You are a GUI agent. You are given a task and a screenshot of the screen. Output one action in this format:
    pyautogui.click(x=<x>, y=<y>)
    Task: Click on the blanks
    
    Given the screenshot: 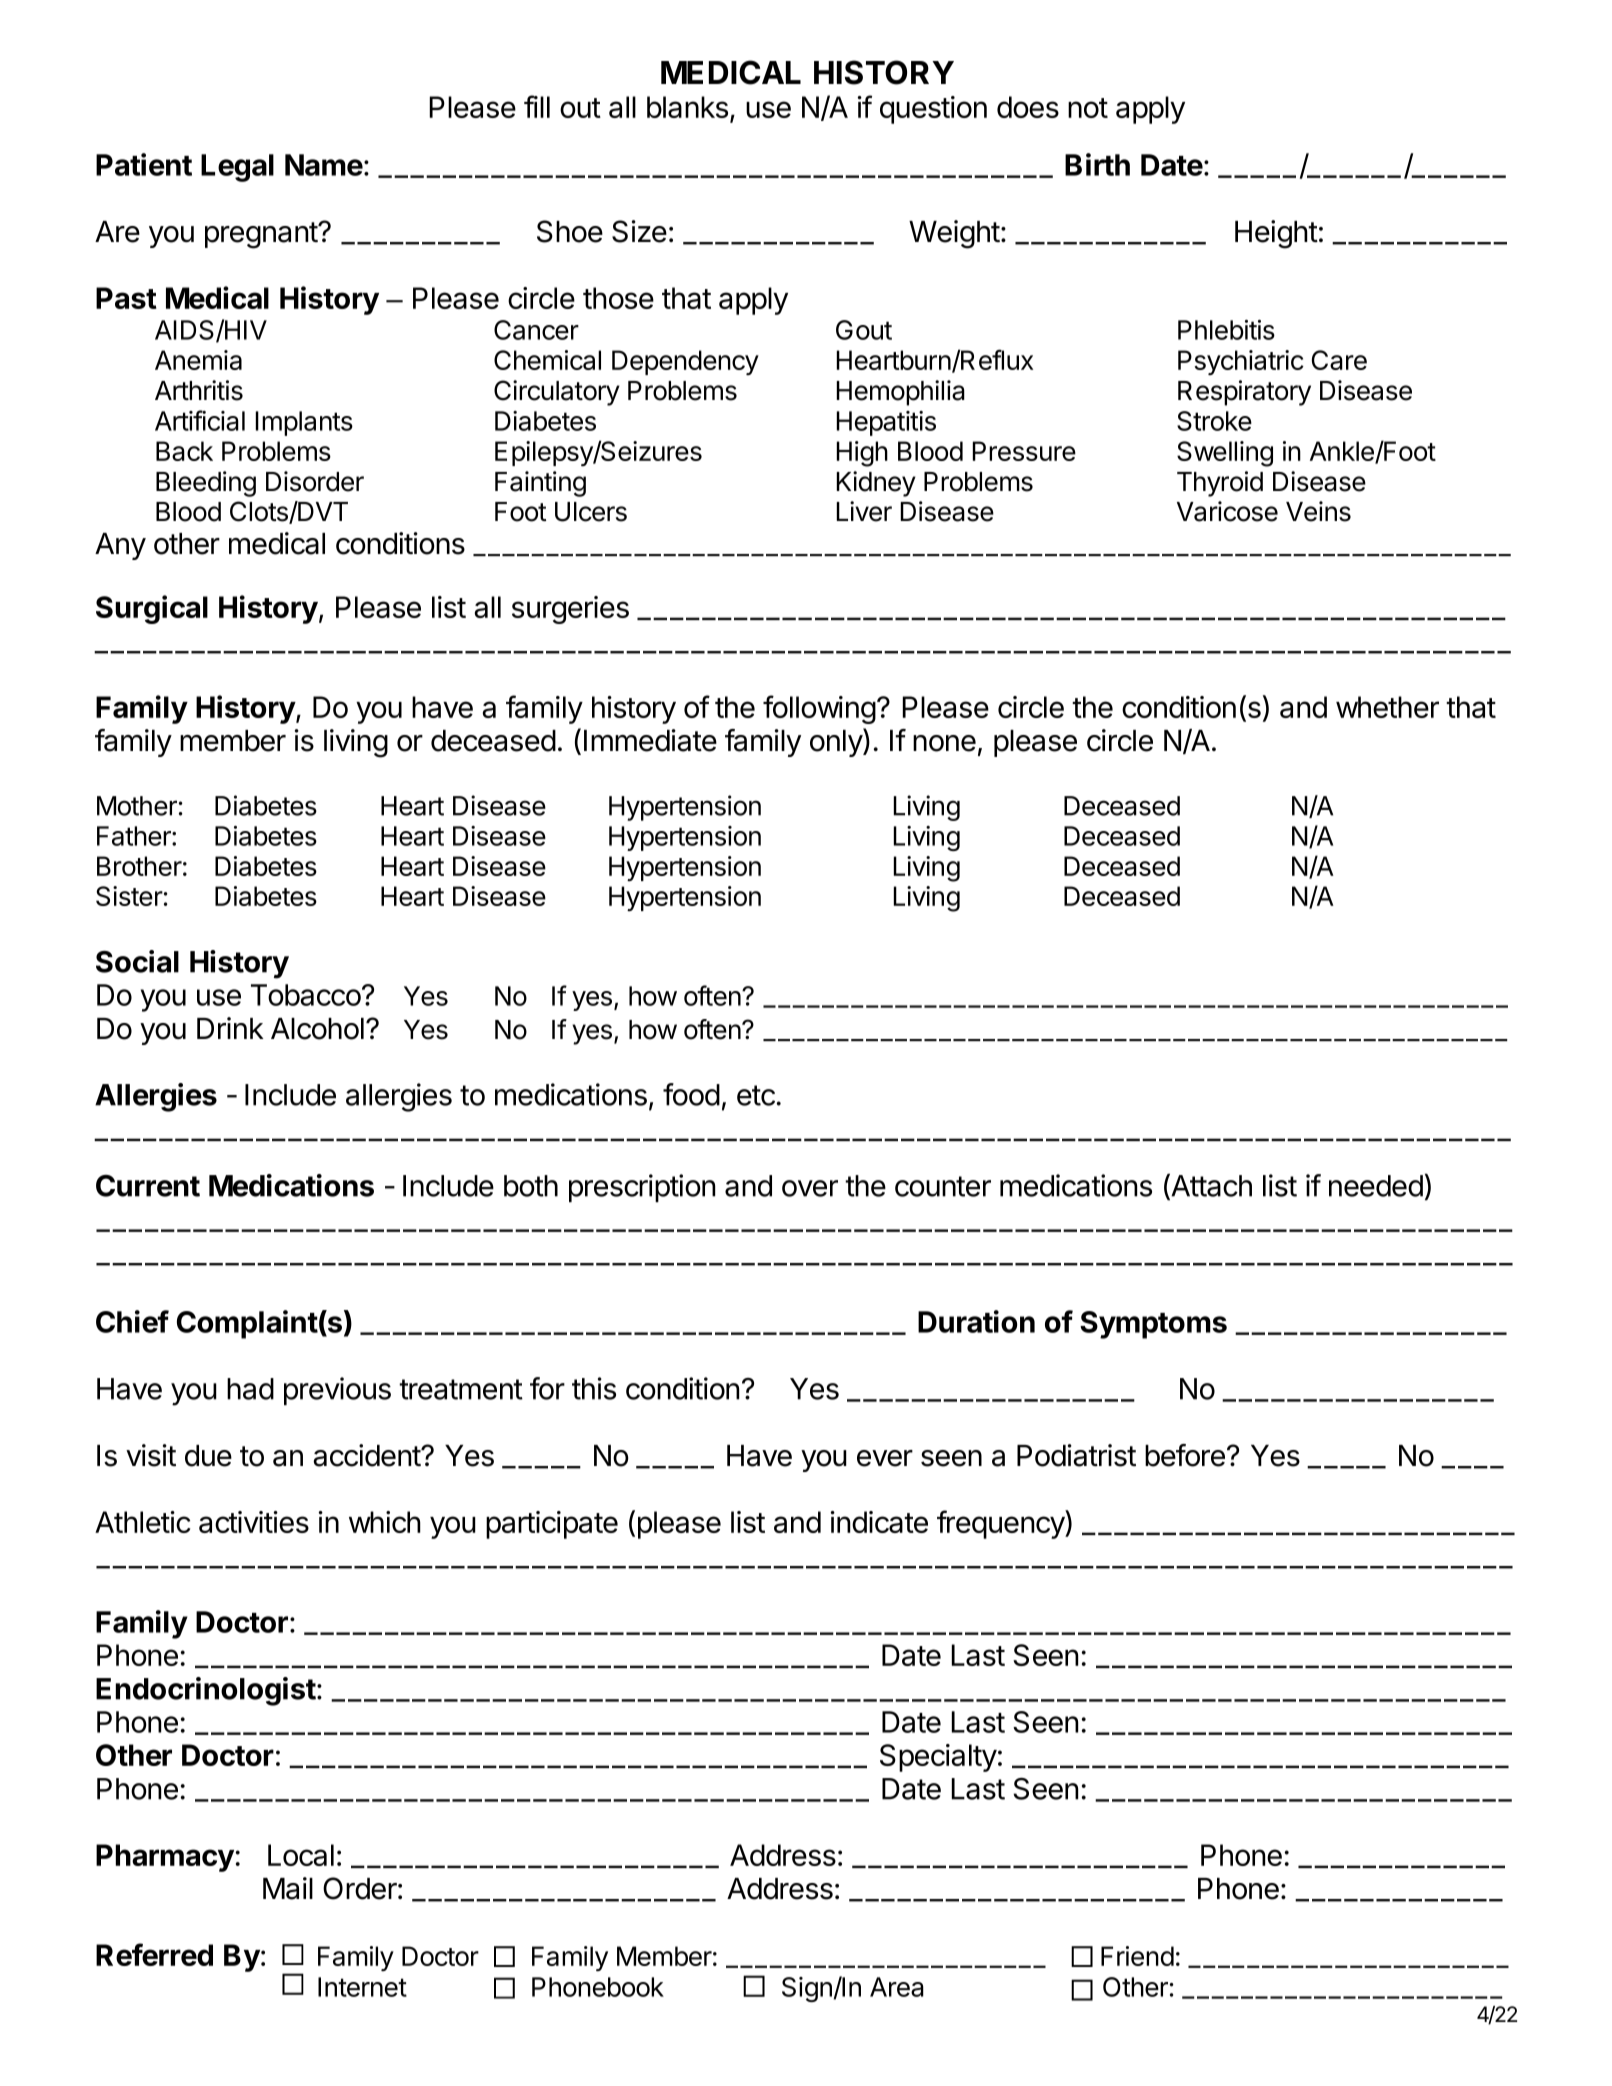 What is the action you would take?
    pyautogui.click(x=687, y=107)
